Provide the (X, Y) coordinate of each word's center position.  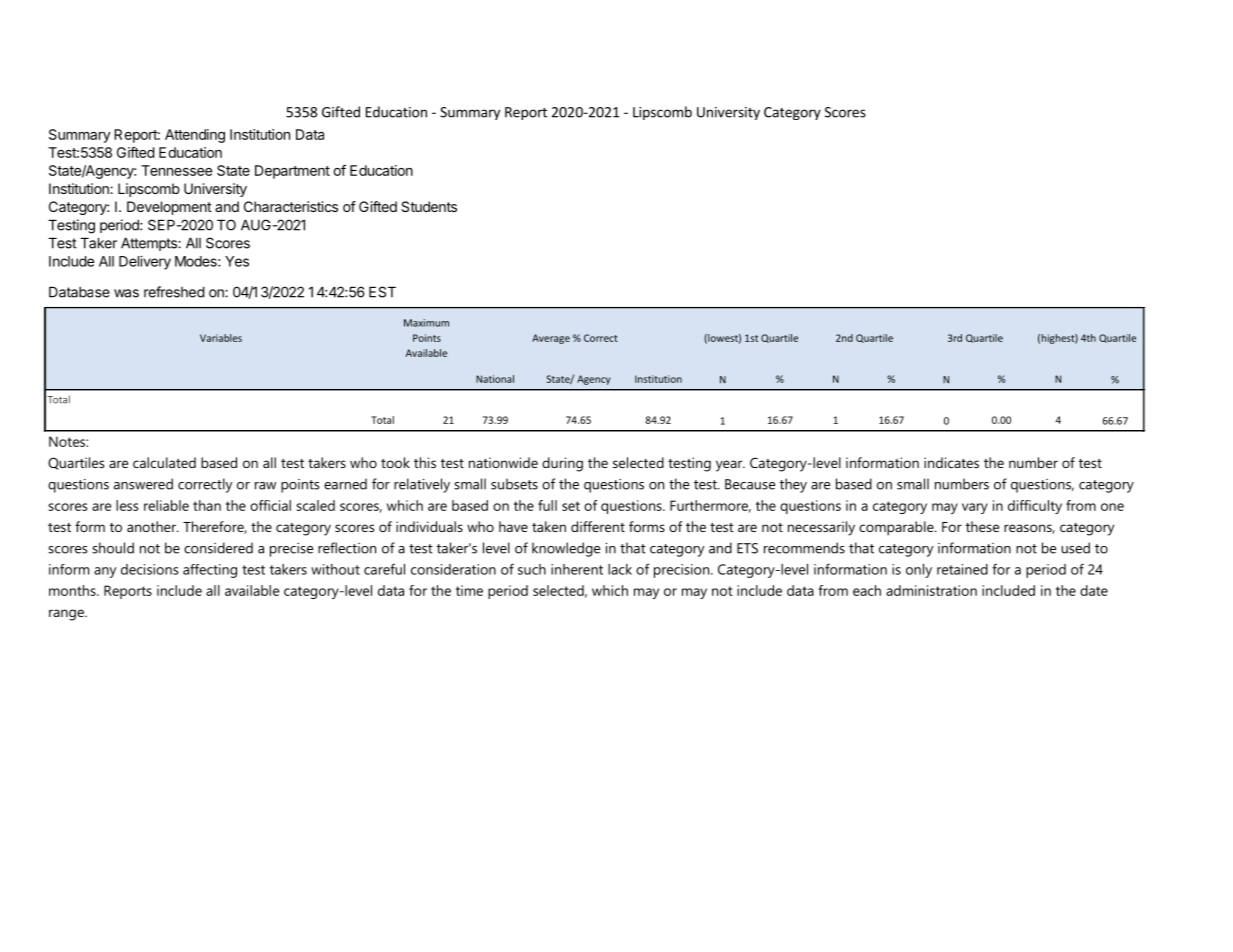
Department (292, 172)
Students (429, 206)
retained (962, 569)
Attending (195, 136)
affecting (210, 571)
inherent (577, 569)
